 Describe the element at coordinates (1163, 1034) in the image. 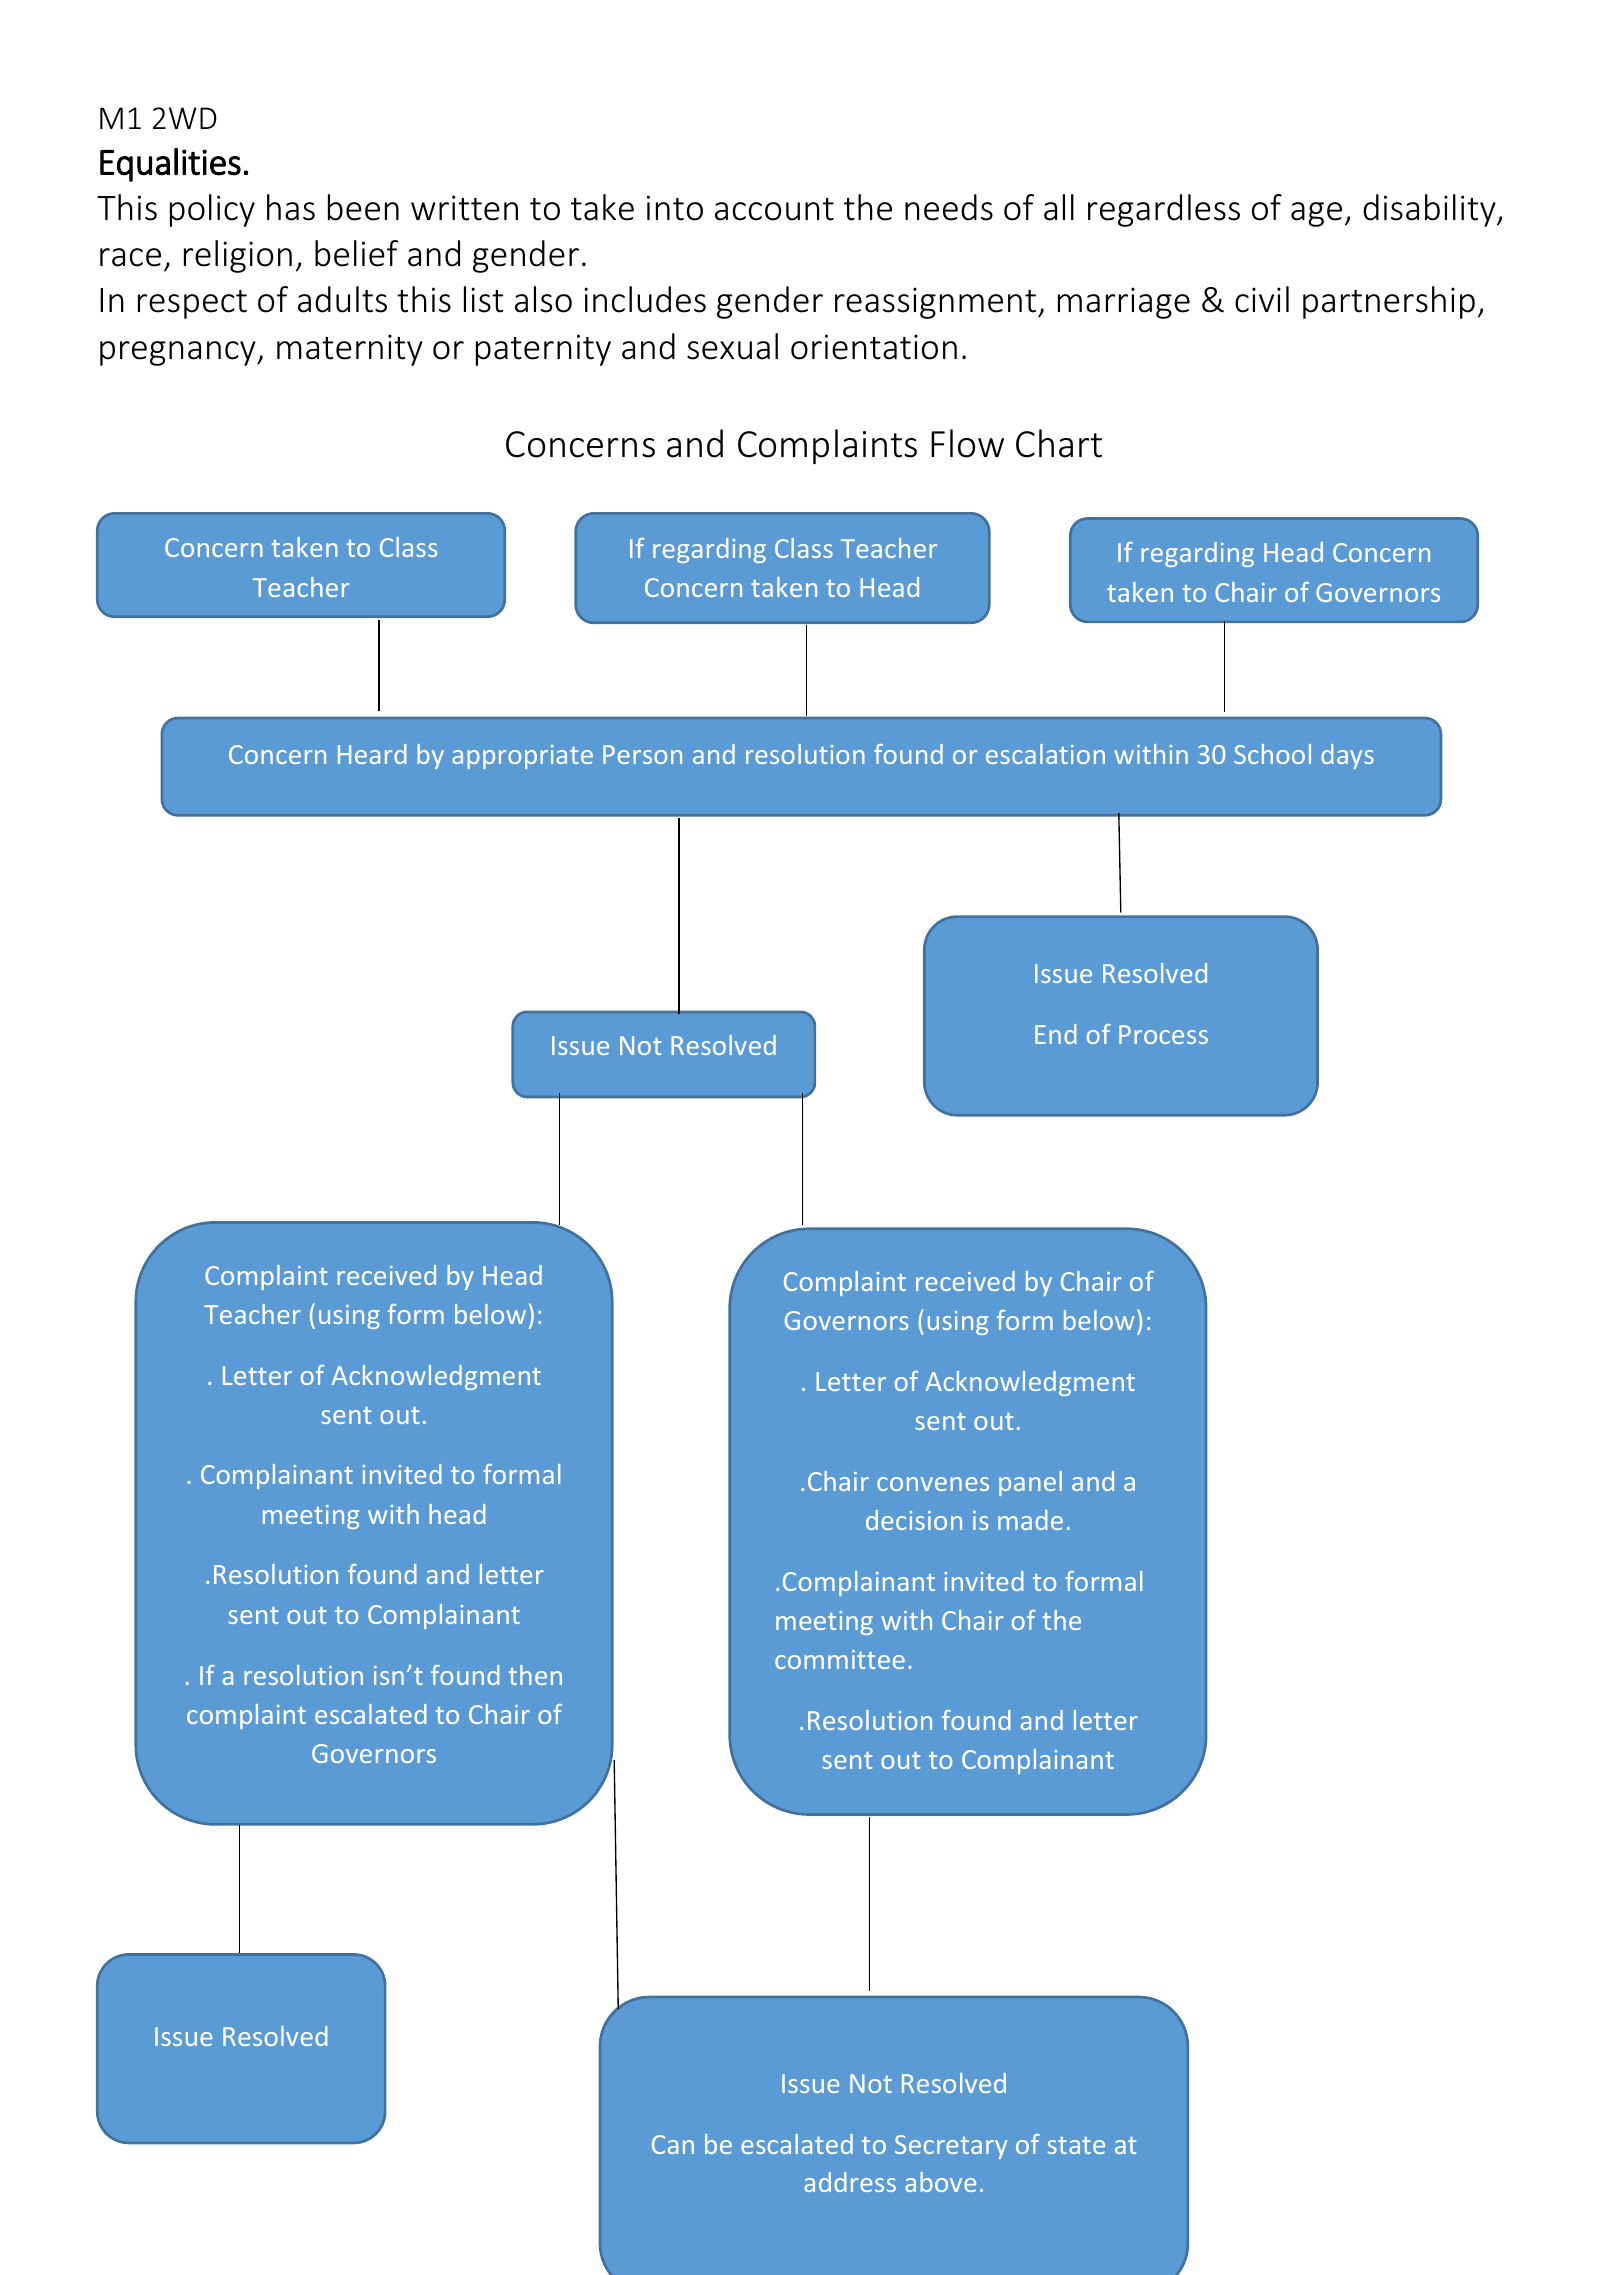

I see `Process` at that location.
